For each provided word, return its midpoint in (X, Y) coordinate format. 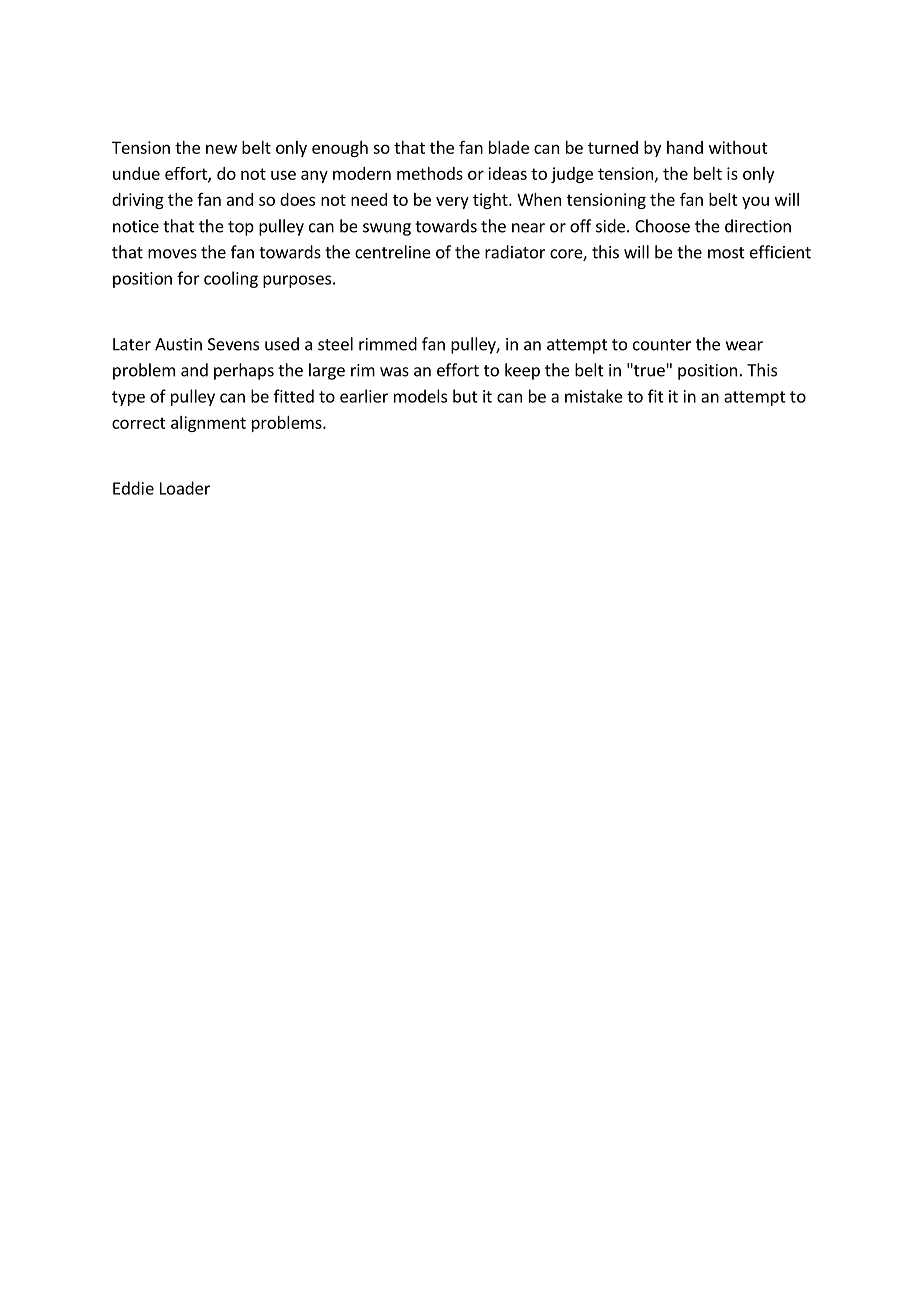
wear (744, 346)
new (221, 149)
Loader (185, 488)
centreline (393, 252)
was (394, 372)
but (465, 396)
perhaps (244, 371)
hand (685, 147)
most (726, 253)
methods (430, 173)
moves (172, 254)
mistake (594, 396)
